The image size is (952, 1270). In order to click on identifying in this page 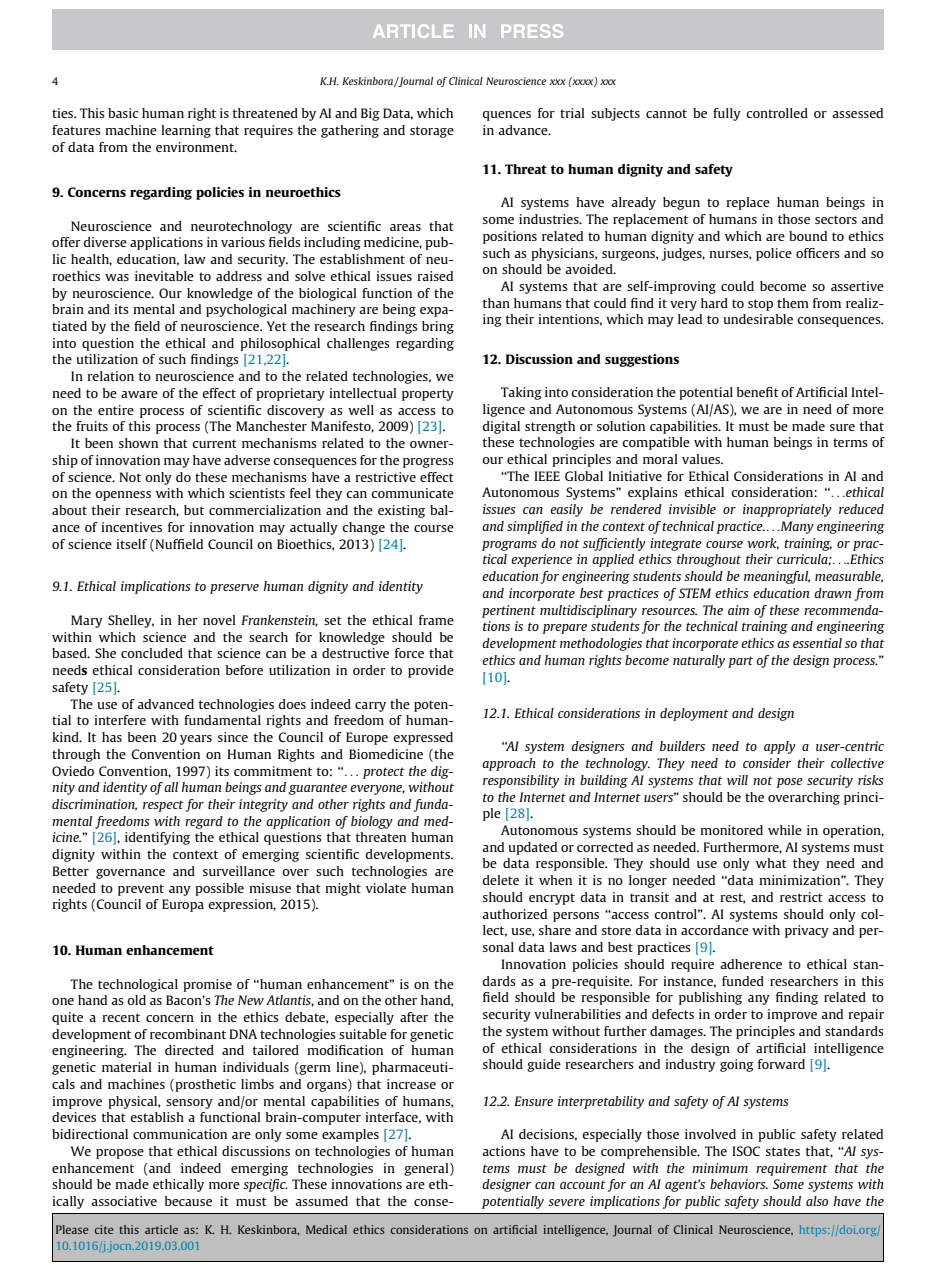, I will do `click(157, 838)`.
